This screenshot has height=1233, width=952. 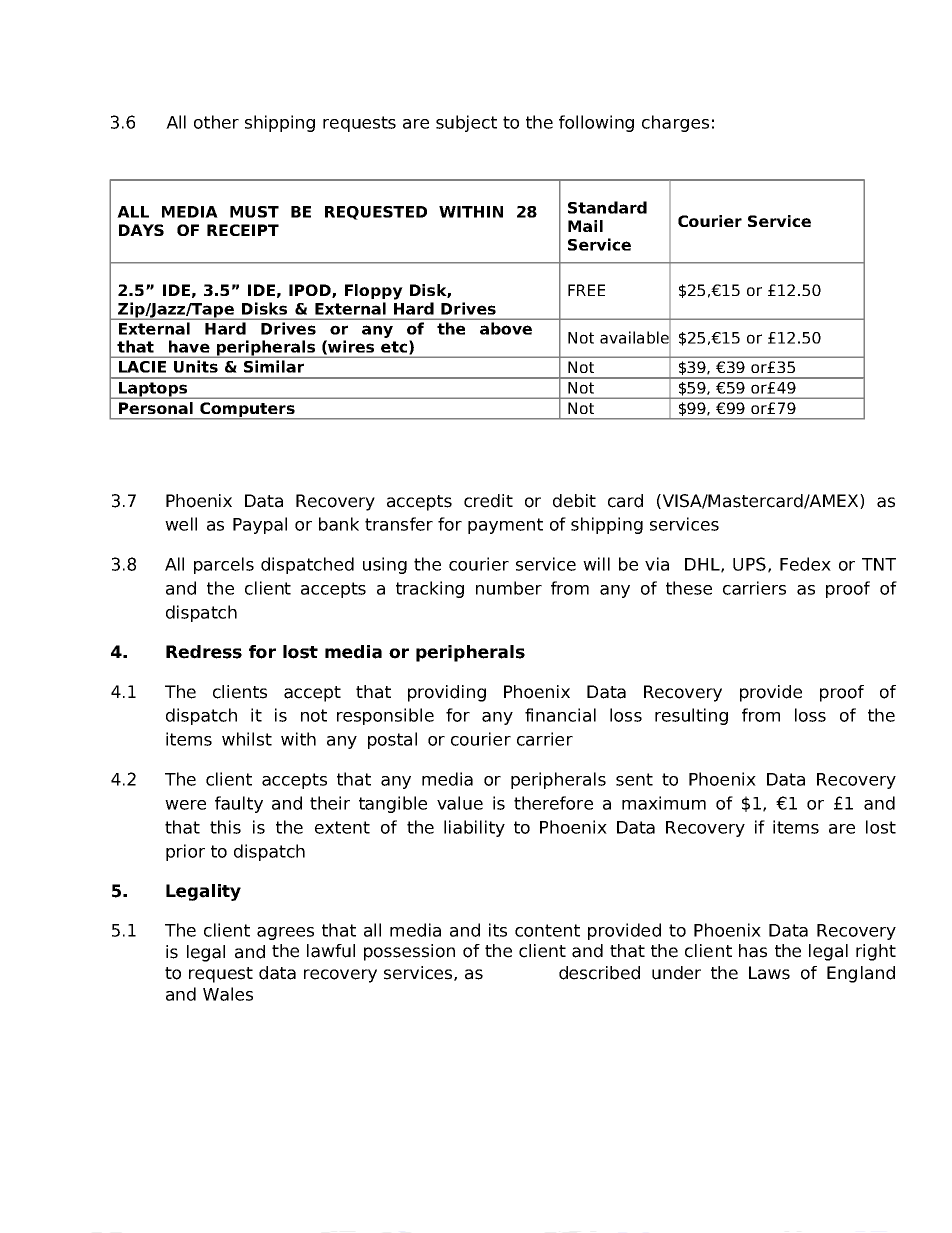 What do you see at coordinates (204, 652) in the screenshot?
I see `Redress` at bounding box center [204, 652].
